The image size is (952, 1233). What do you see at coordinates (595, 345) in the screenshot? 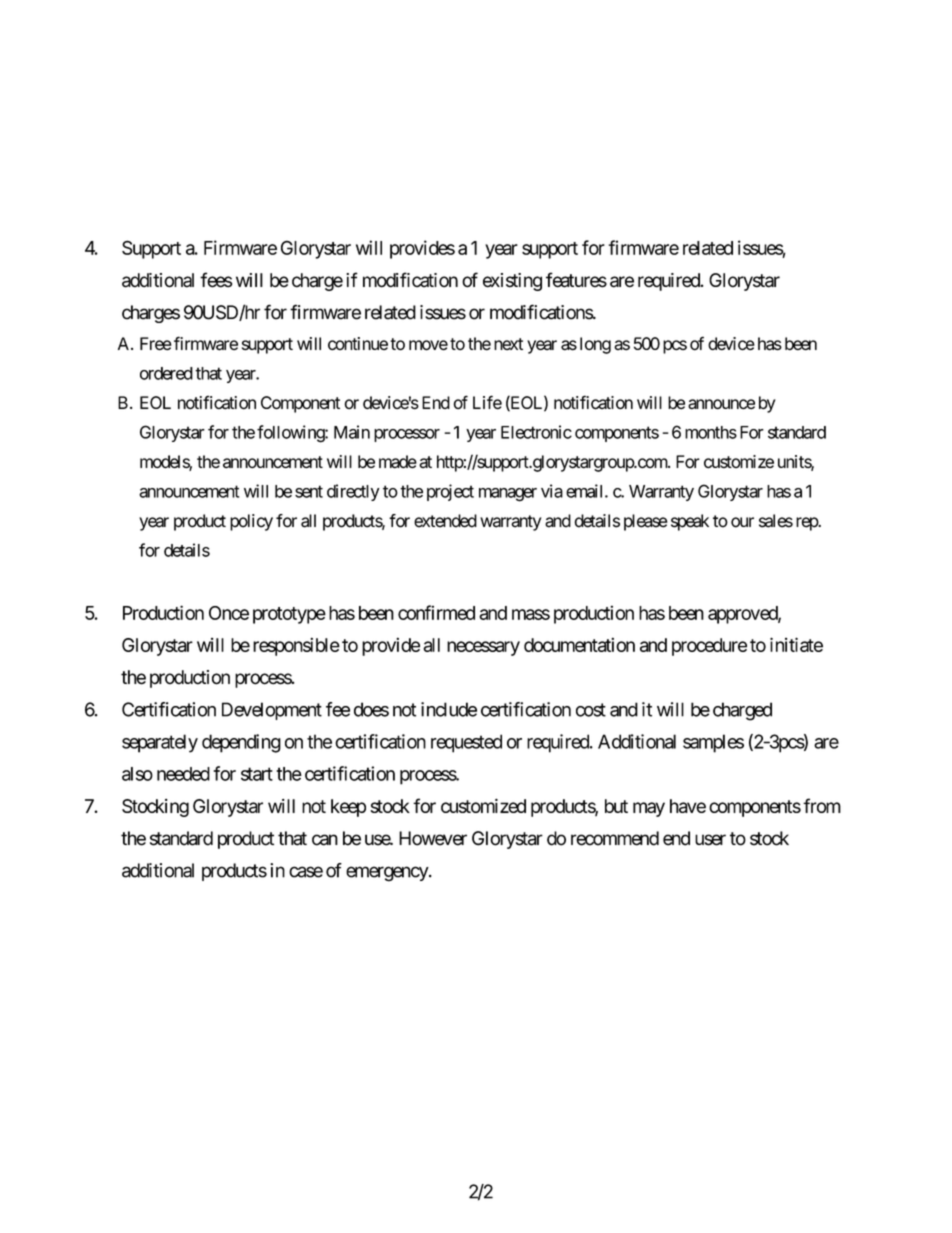
I see `long` at bounding box center [595, 345].
